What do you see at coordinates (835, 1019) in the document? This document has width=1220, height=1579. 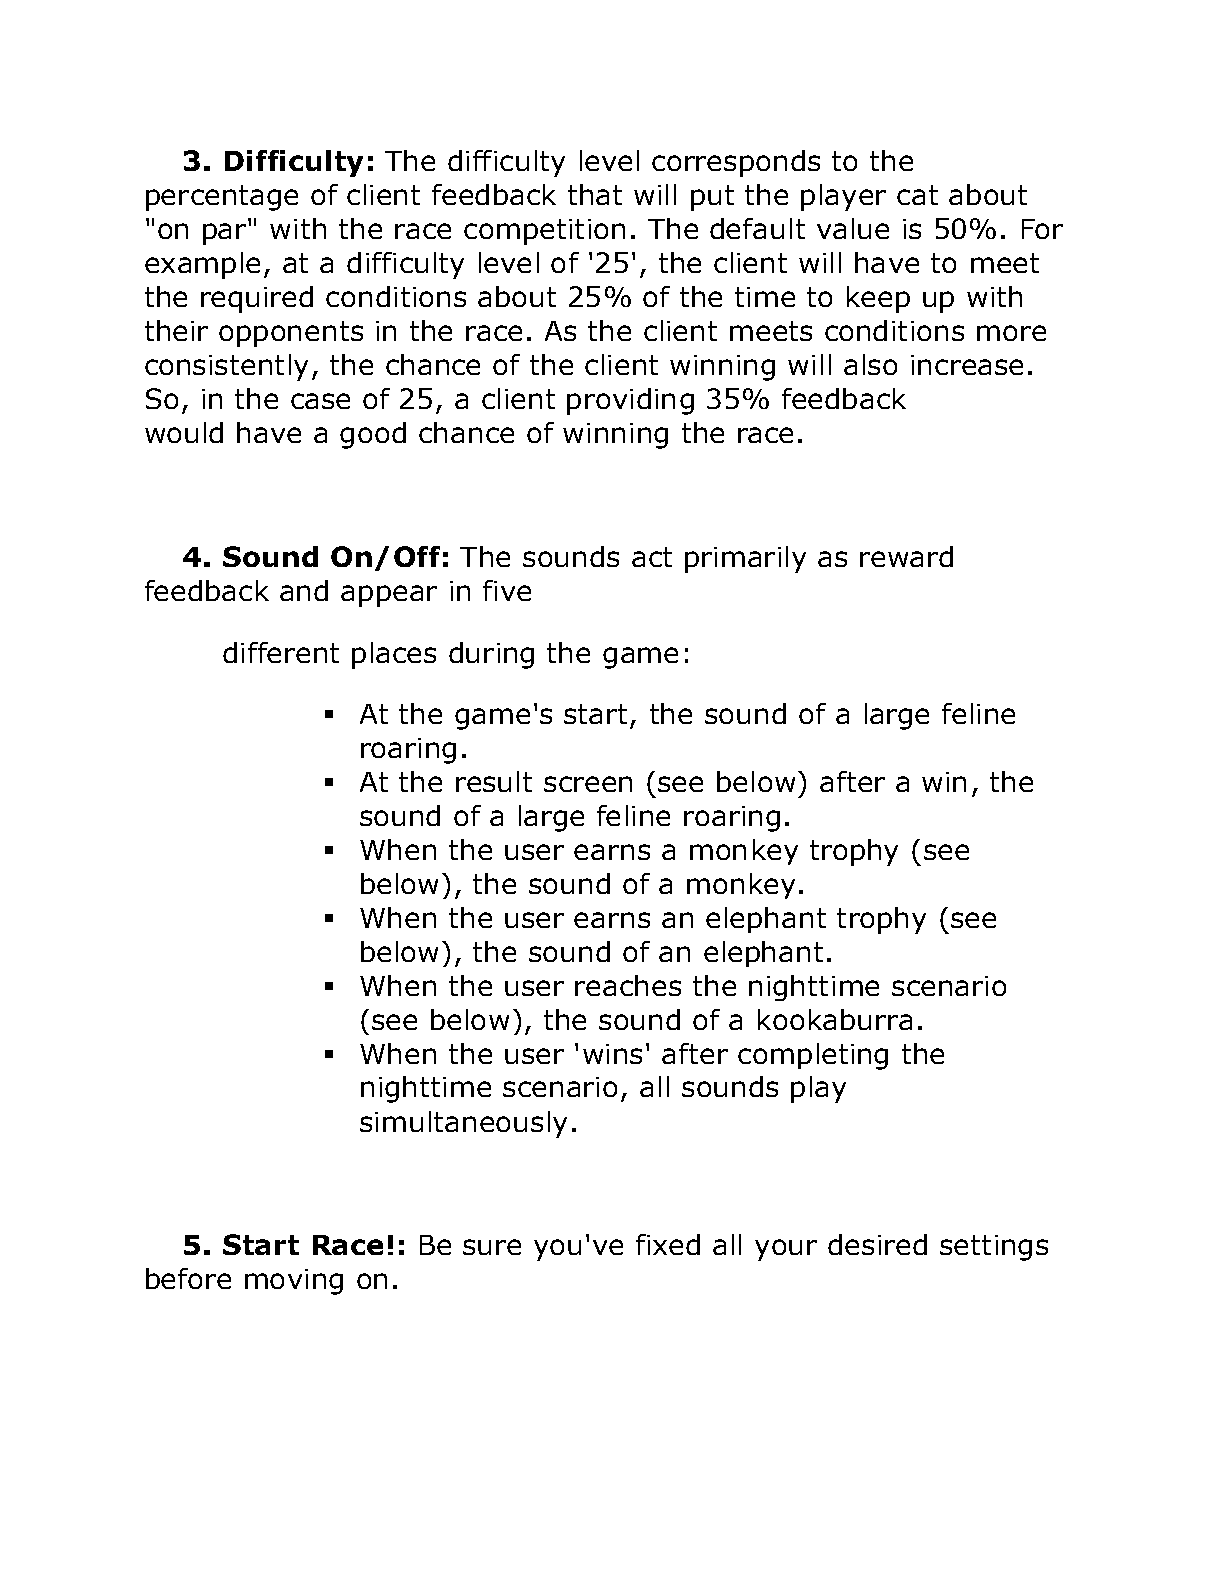 I see `kookaburra` at bounding box center [835, 1019].
